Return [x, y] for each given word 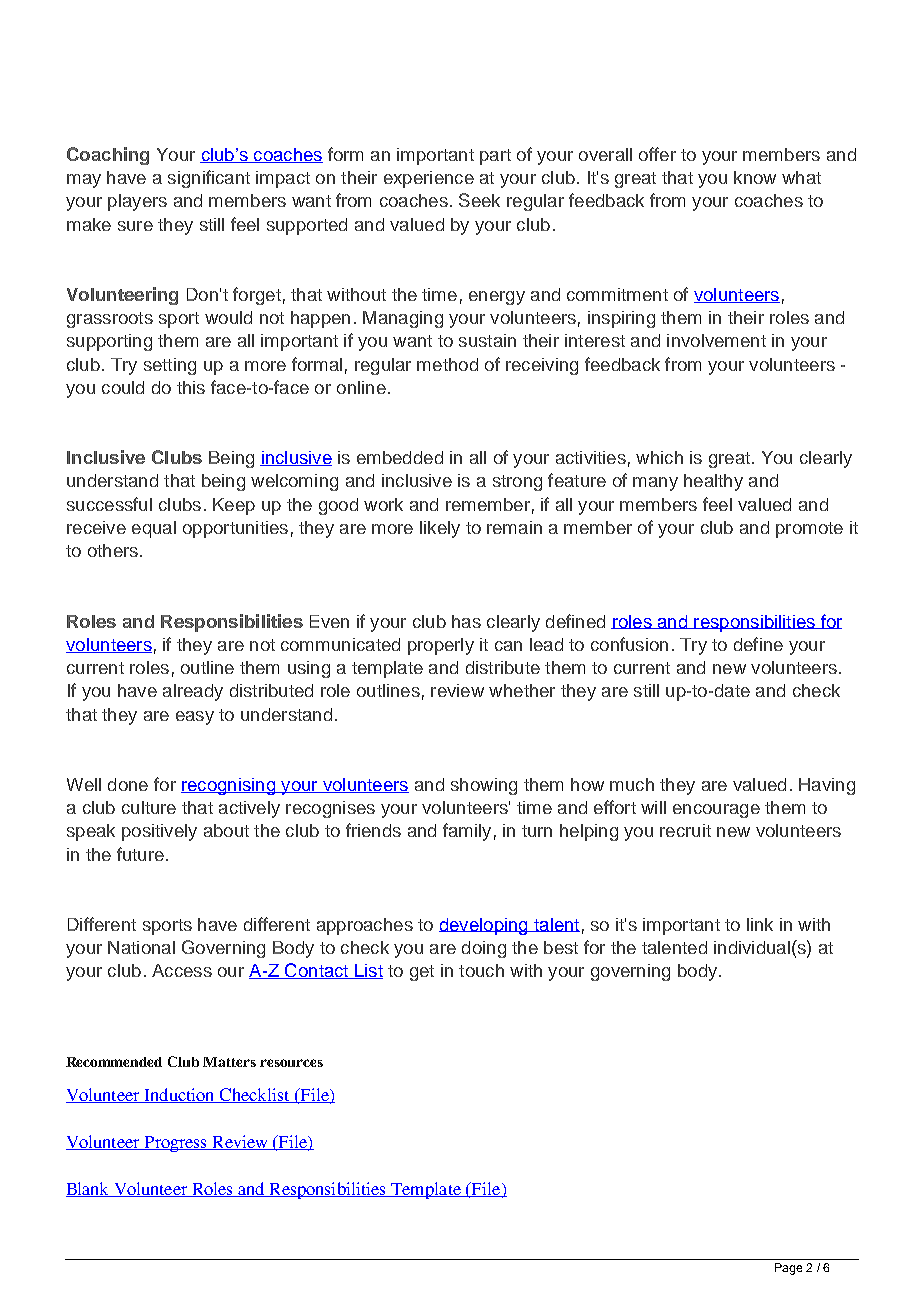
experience [429, 179]
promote [809, 530]
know [755, 177]
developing [484, 926]
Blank [89, 1189]
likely [440, 529]
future [140, 854]
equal [154, 529]
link [760, 924]
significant [209, 179]
